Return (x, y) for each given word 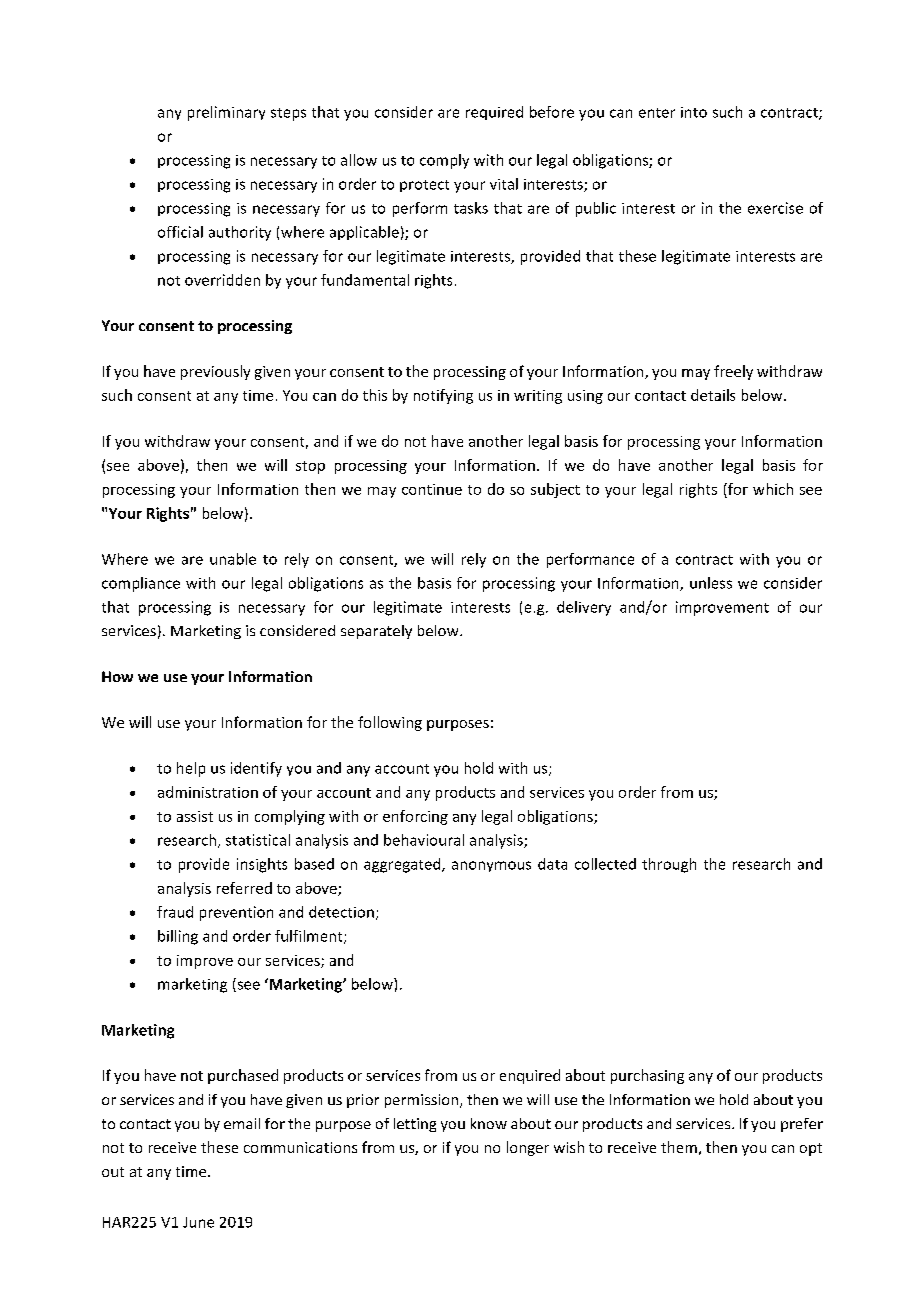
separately (376, 632)
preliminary (226, 113)
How (117, 676)
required (494, 113)
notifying (443, 396)
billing (178, 937)
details (713, 395)
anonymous (491, 866)
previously (215, 372)
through (669, 865)
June (198, 1222)
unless (711, 583)
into (694, 112)
